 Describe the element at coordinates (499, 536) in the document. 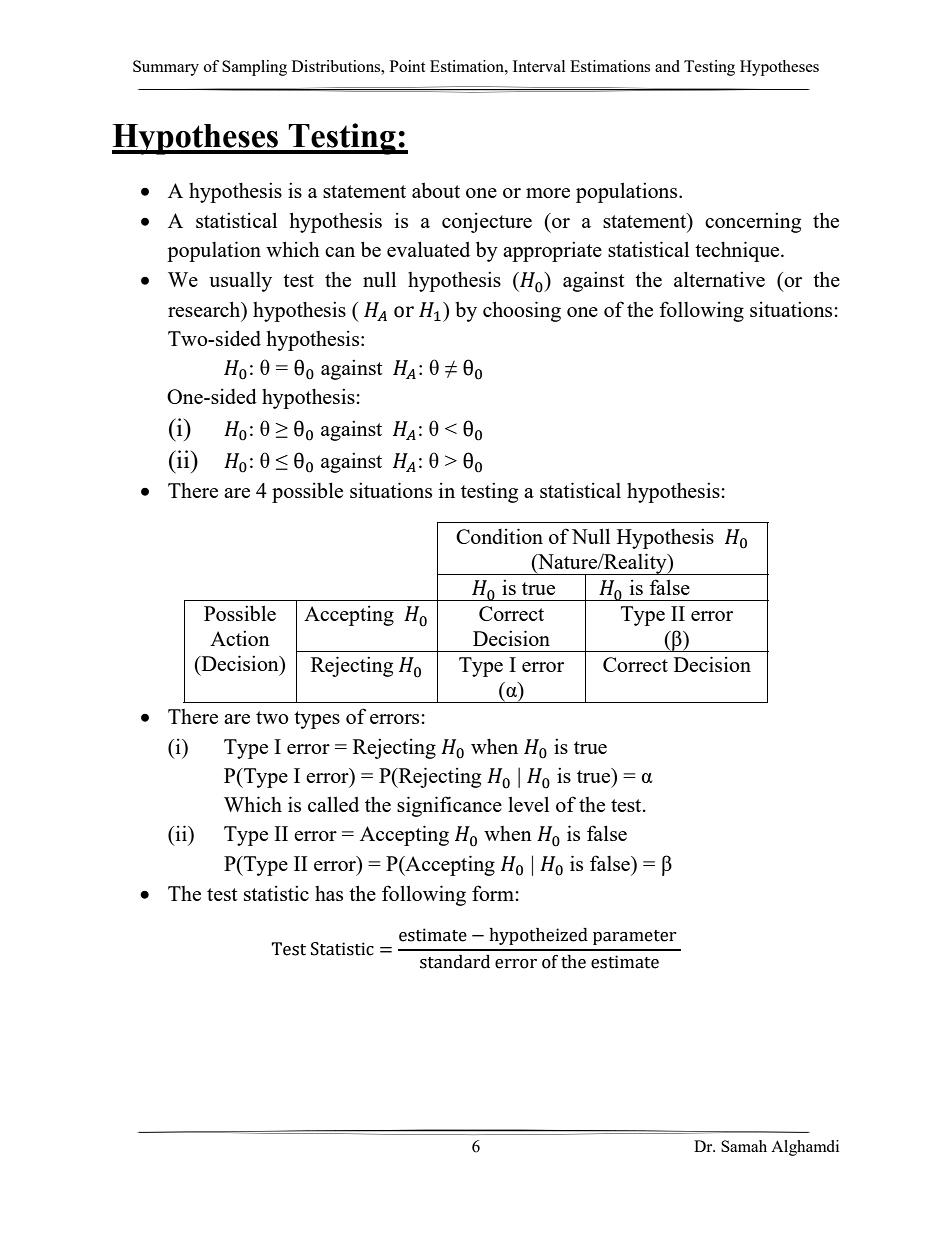

I see `Condition` at that location.
